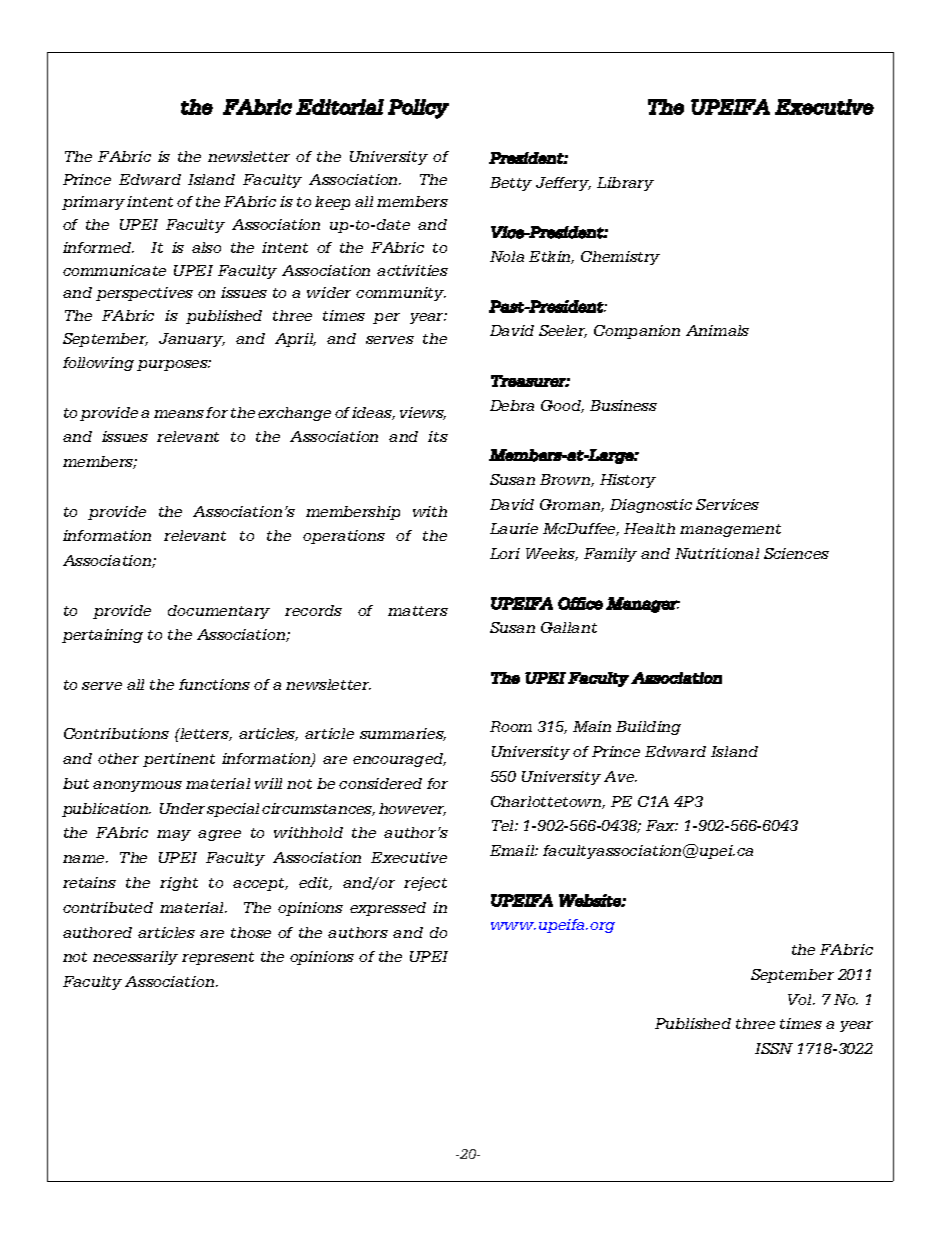 The width and height of the screenshot is (952, 1233). I want to click on expressed, so click(388, 909).
